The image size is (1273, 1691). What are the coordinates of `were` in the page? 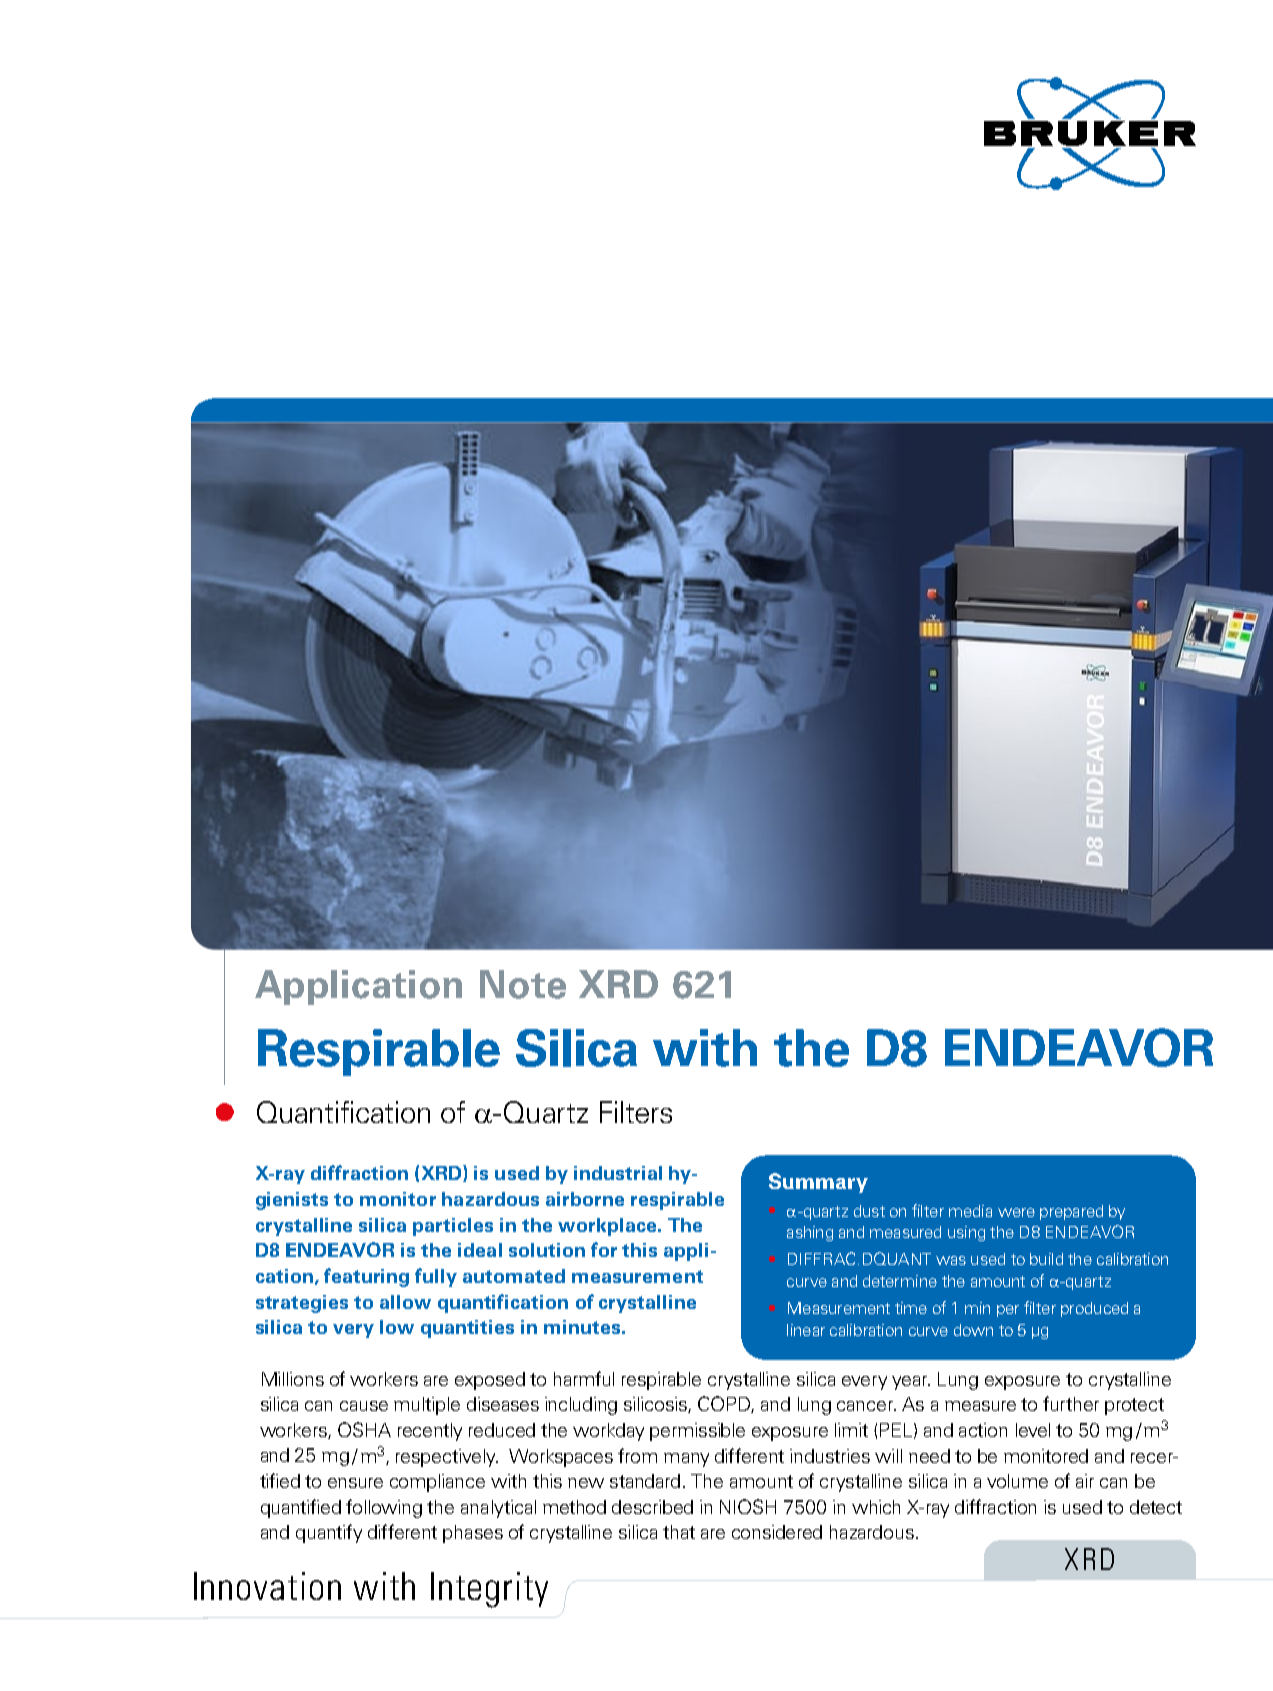 It's located at (1016, 1212).
